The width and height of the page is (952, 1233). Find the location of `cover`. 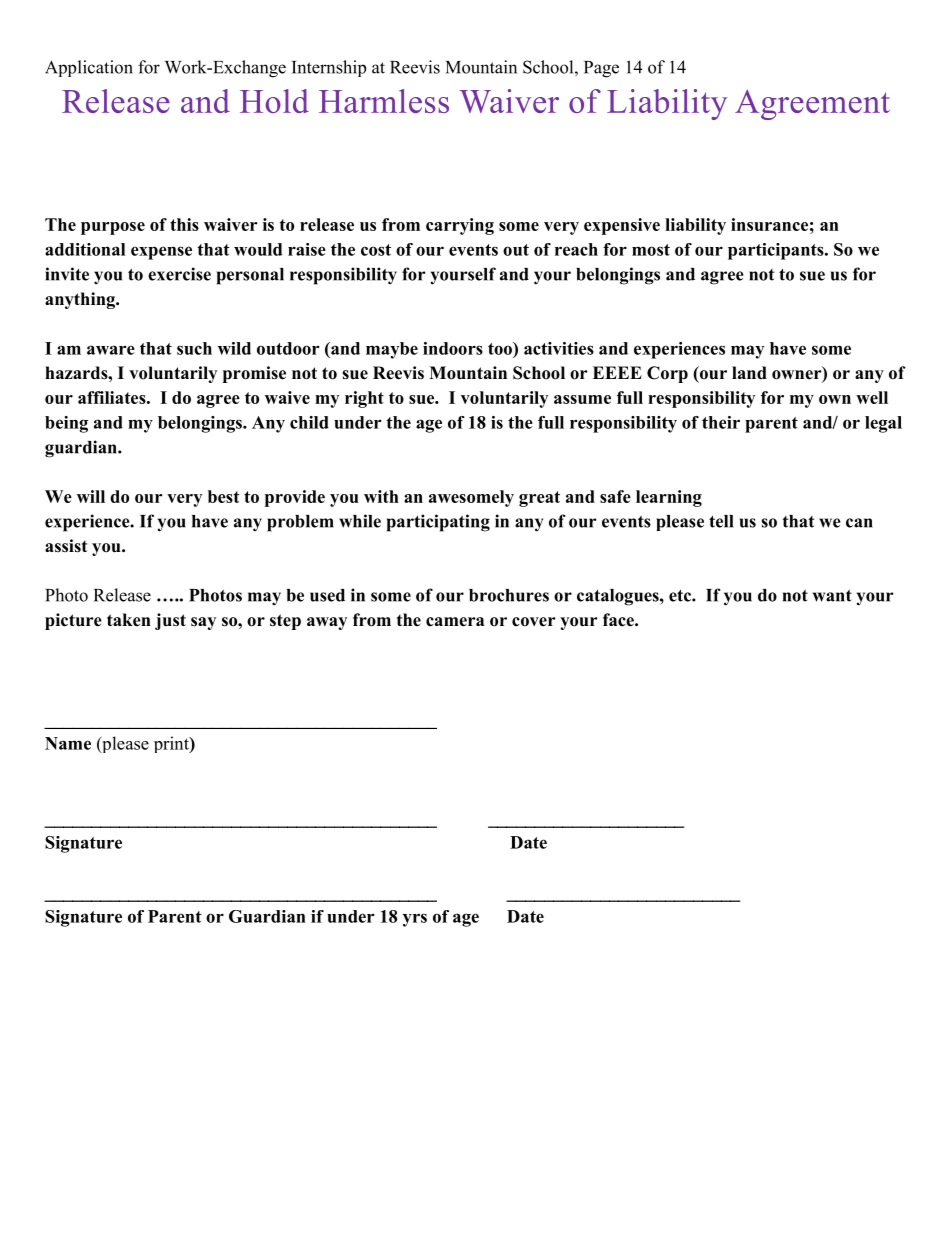

cover is located at coordinates (534, 622).
